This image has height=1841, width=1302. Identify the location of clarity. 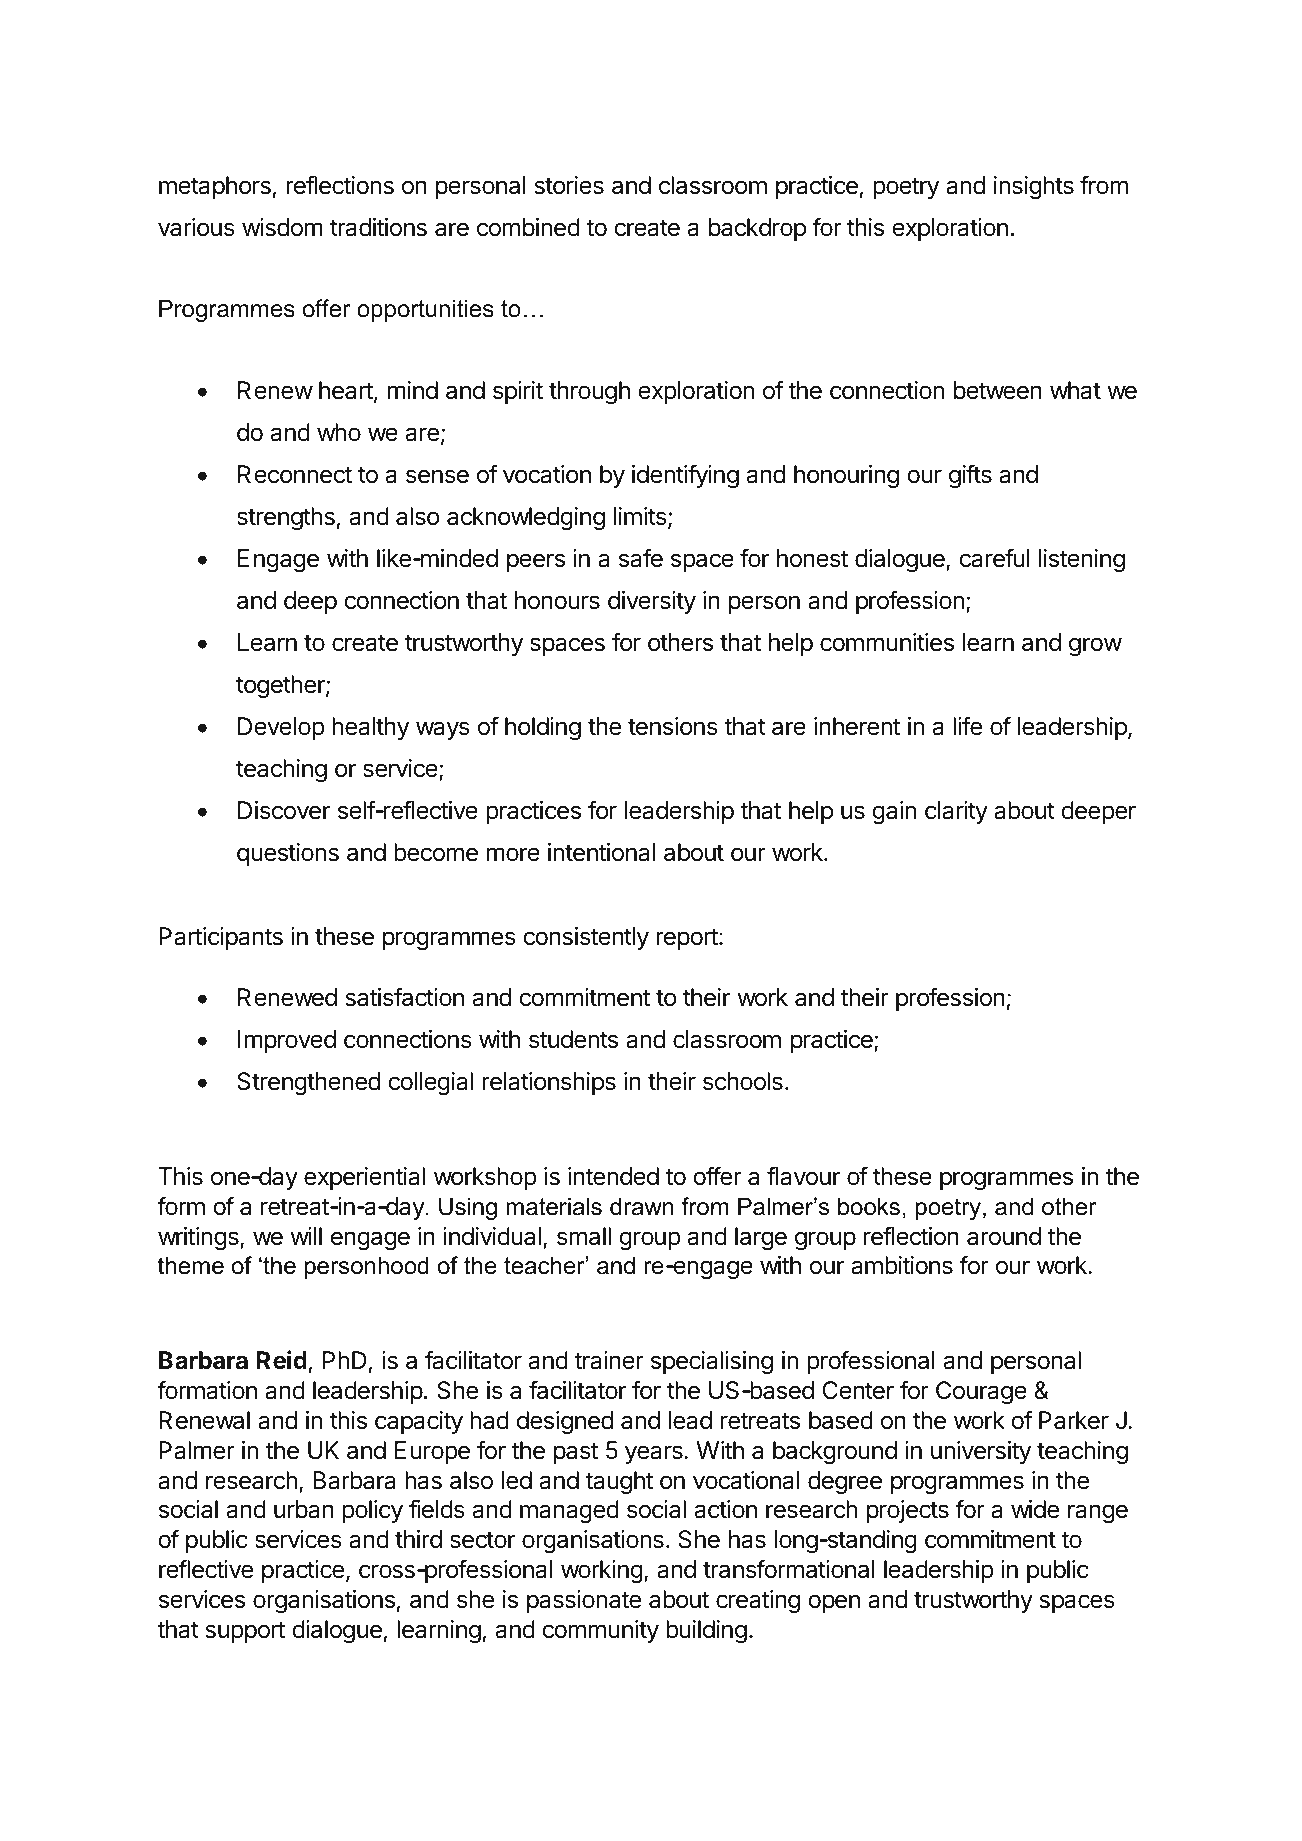
(956, 812).
